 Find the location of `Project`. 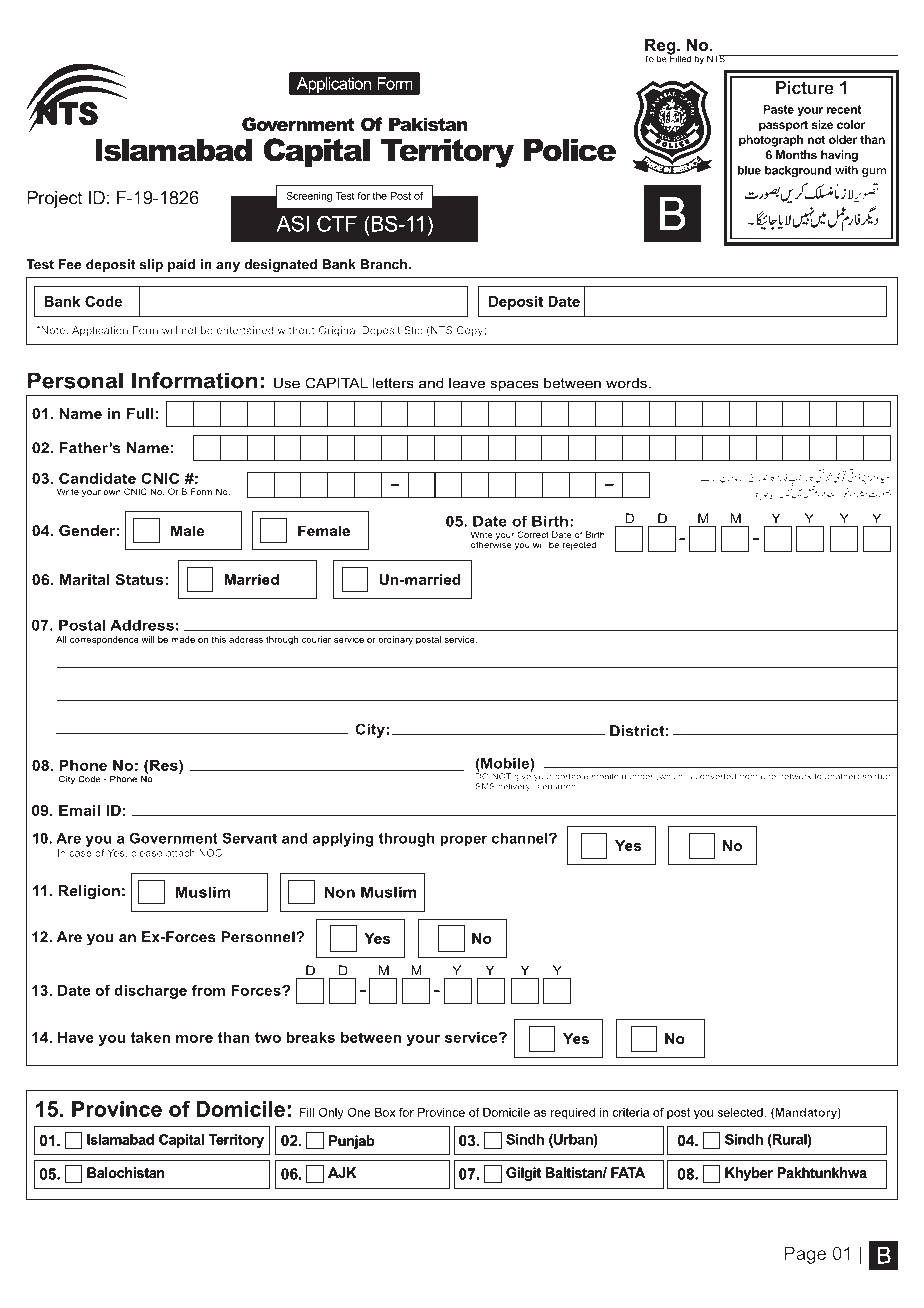

Project is located at coordinates (54, 199).
